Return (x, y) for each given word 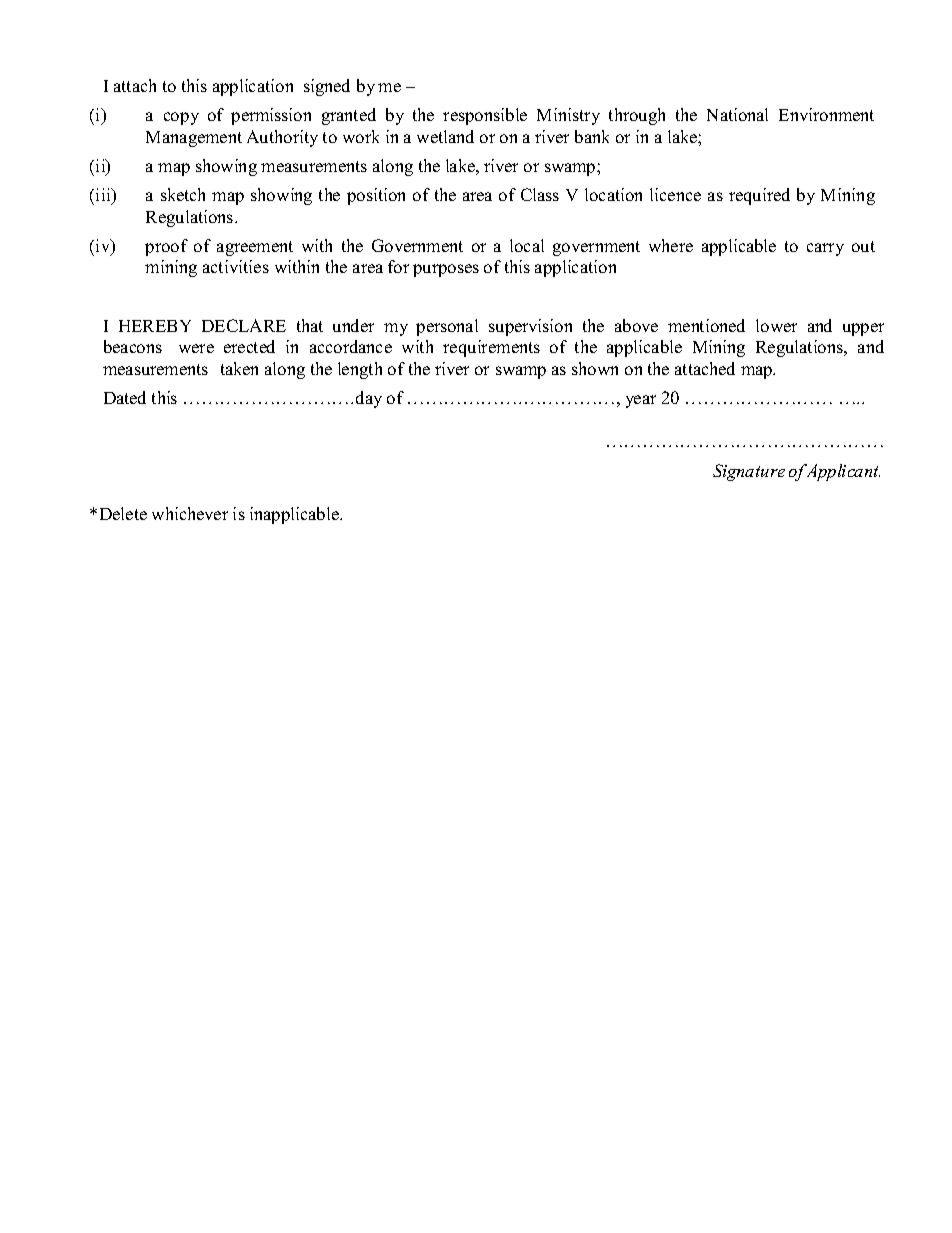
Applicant (842, 472)
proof (166, 247)
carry (825, 249)
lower (776, 325)
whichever (190, 513)
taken (239, 368)
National (737, 114)
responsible (485, 116)
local (527, 245)
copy (181, 118)
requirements (491, 348)
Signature (749, 472)
